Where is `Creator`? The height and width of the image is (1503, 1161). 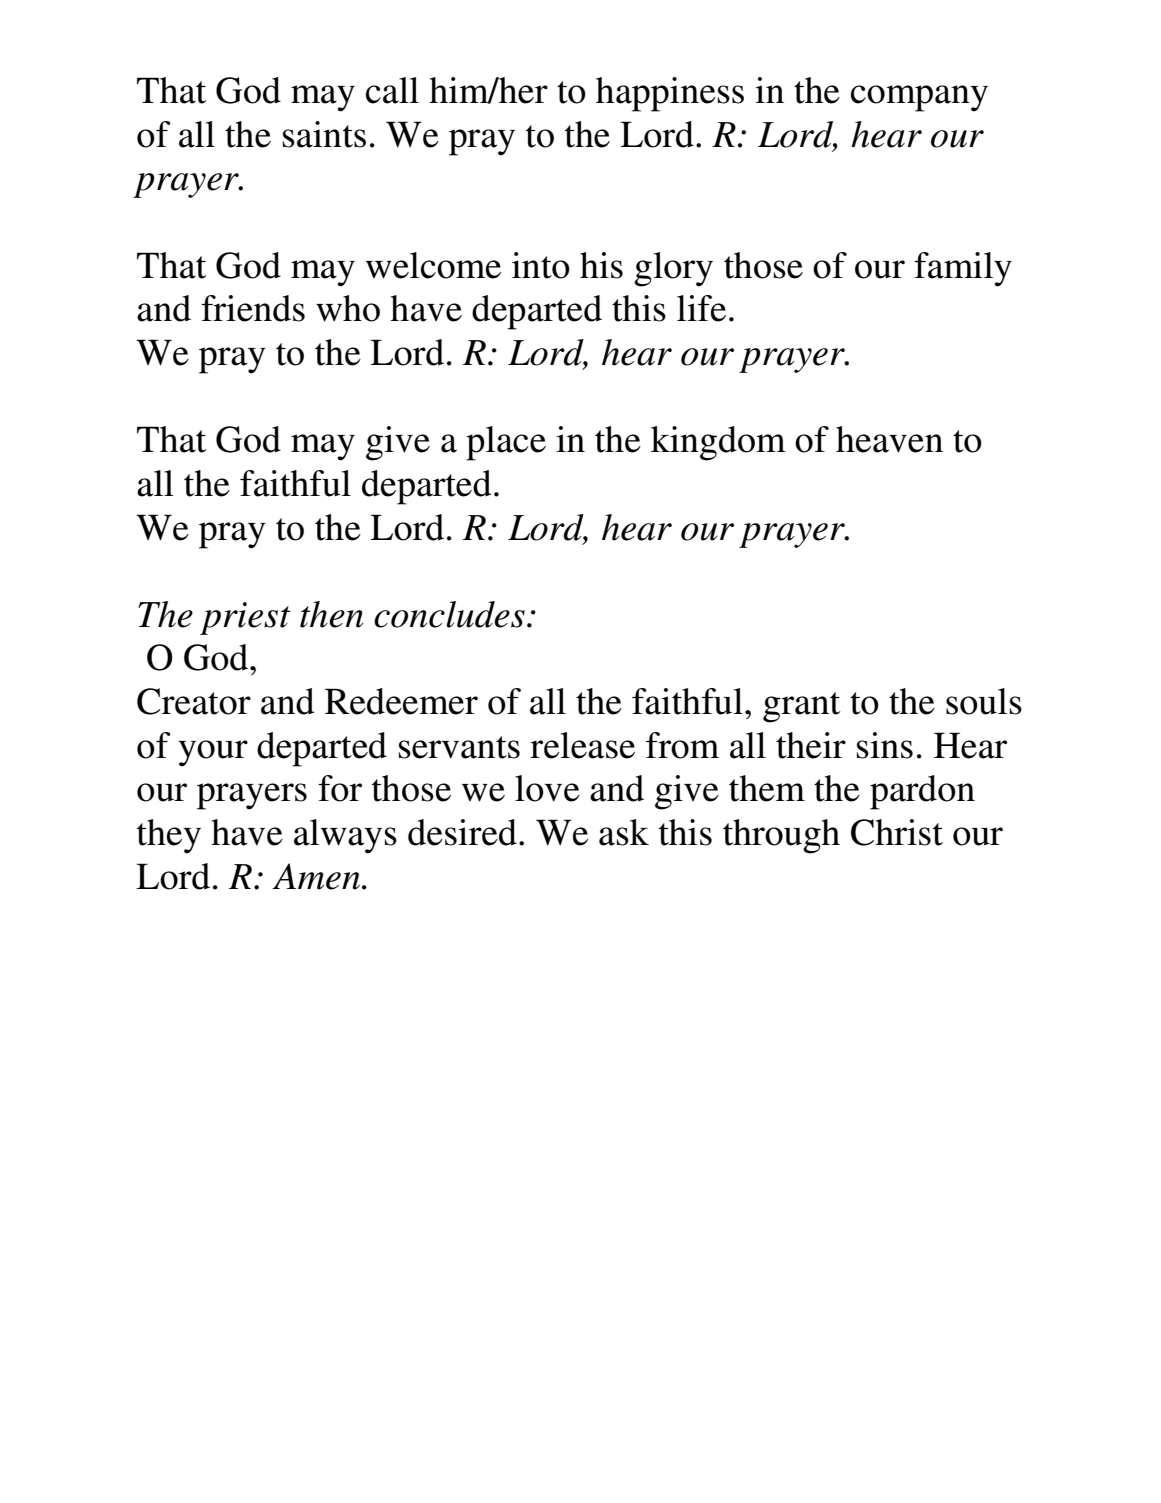 Creator is located at coordinates (194, 701).
